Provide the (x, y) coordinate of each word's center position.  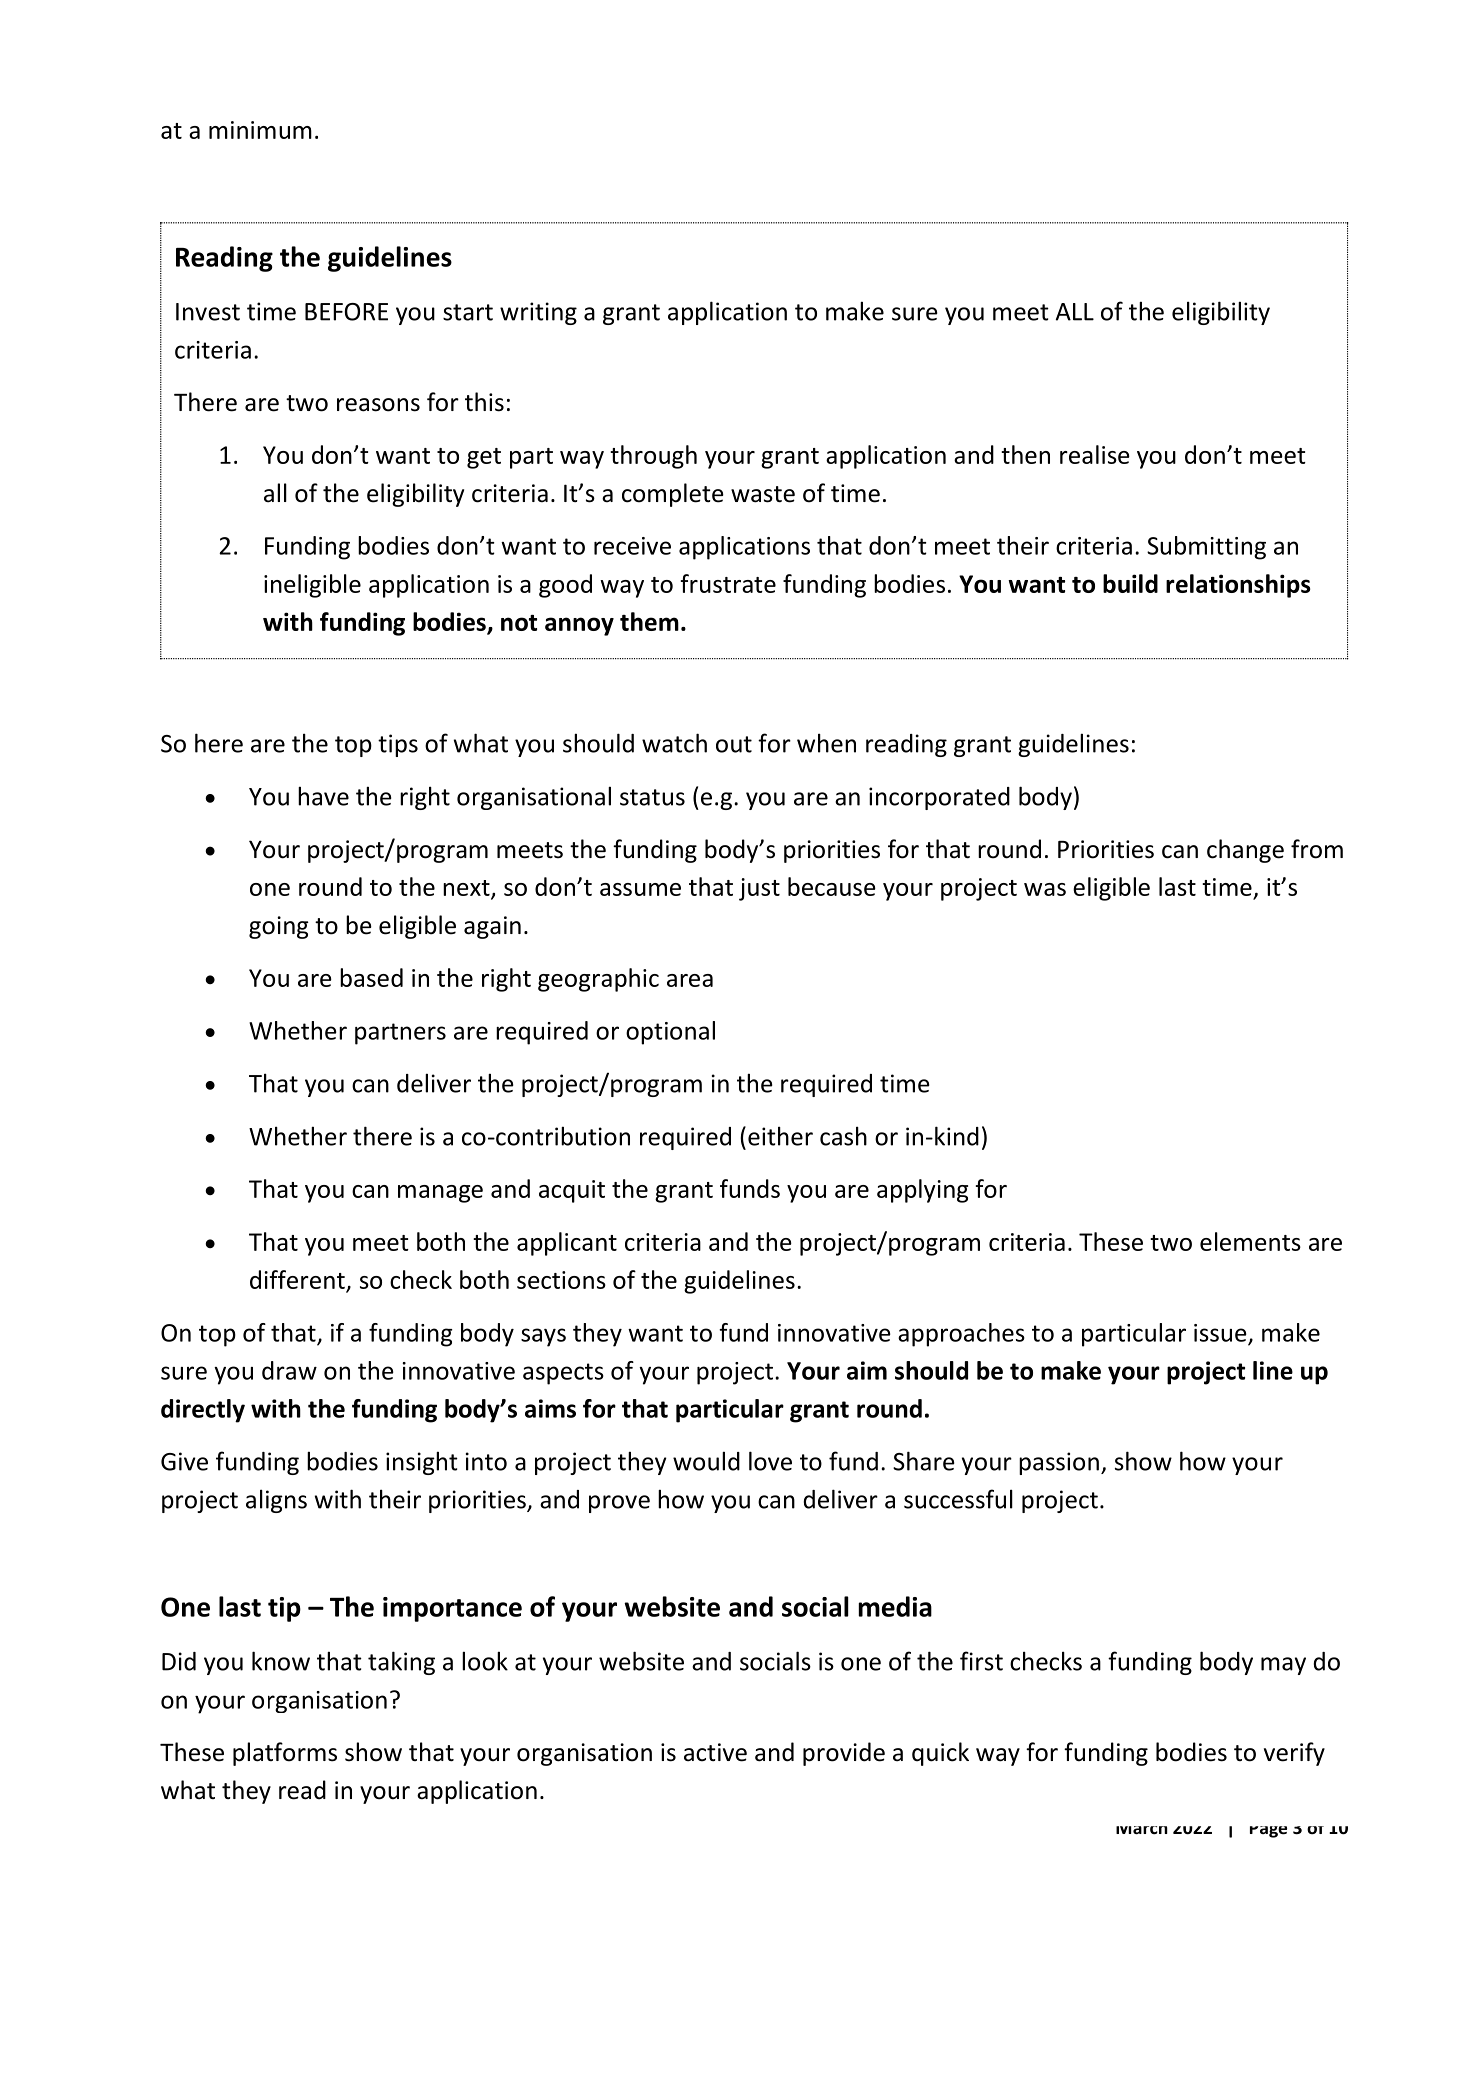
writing (538, 313)
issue (1221, 1334)
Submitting (1206, 548)
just (759, 889)
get (484, 458)
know (281, 1661)
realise (1095, 454)
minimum (260, 130)
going (279, 927)
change (1245, 851)
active (715, 1752)
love (770, 1461)
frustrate (728, 583)
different (298, 1281)
